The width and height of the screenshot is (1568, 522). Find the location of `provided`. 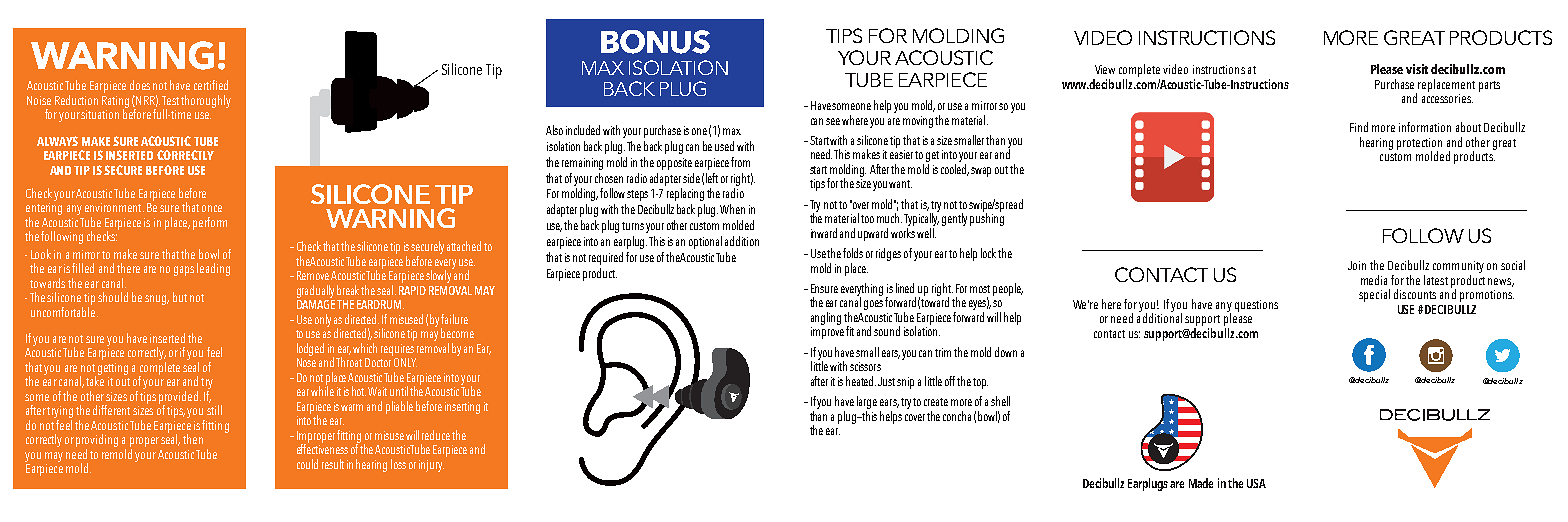

provided is located at coordinates (178, 398).
